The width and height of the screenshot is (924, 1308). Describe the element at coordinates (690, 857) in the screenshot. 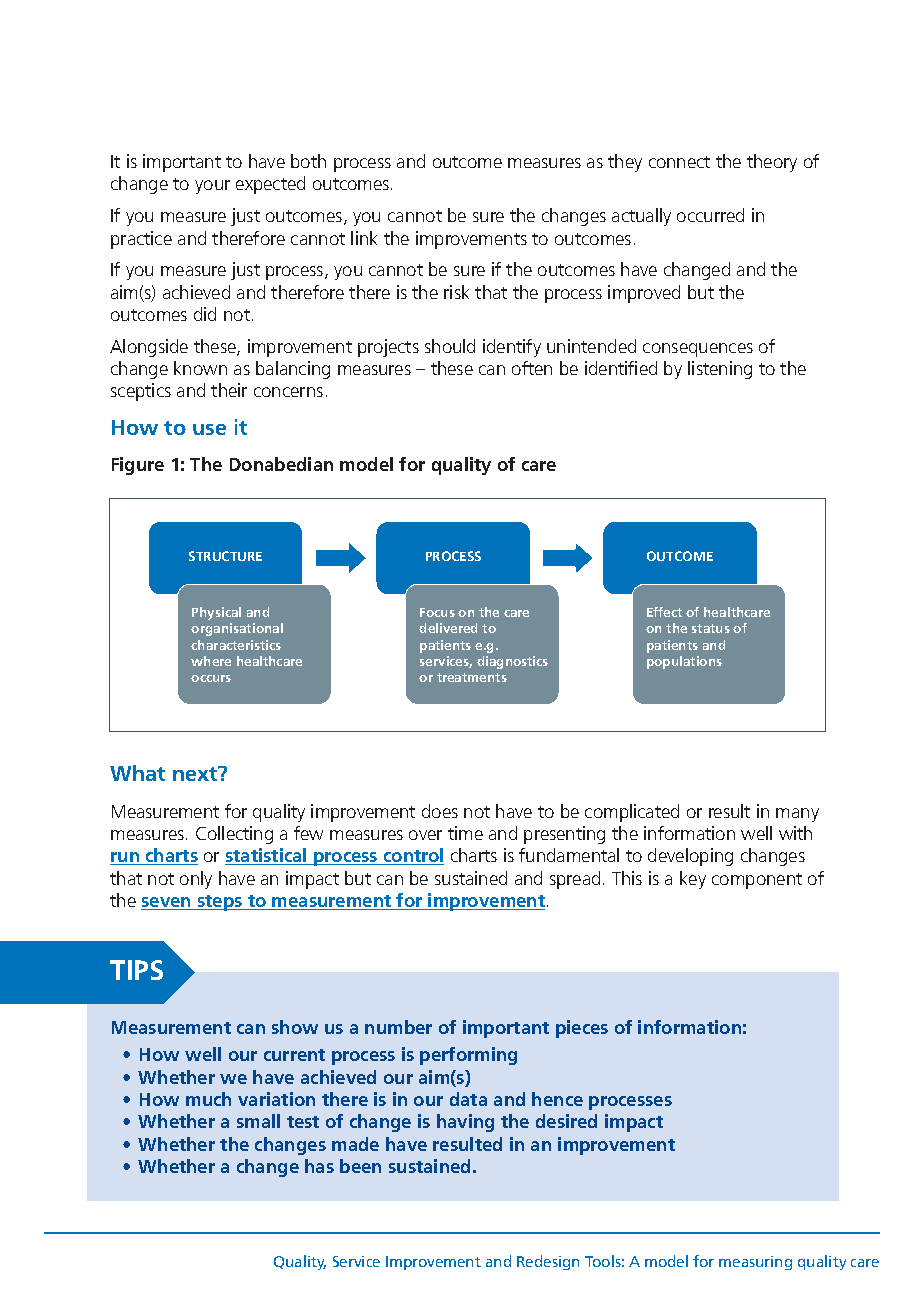

I see `developing` at that location.
